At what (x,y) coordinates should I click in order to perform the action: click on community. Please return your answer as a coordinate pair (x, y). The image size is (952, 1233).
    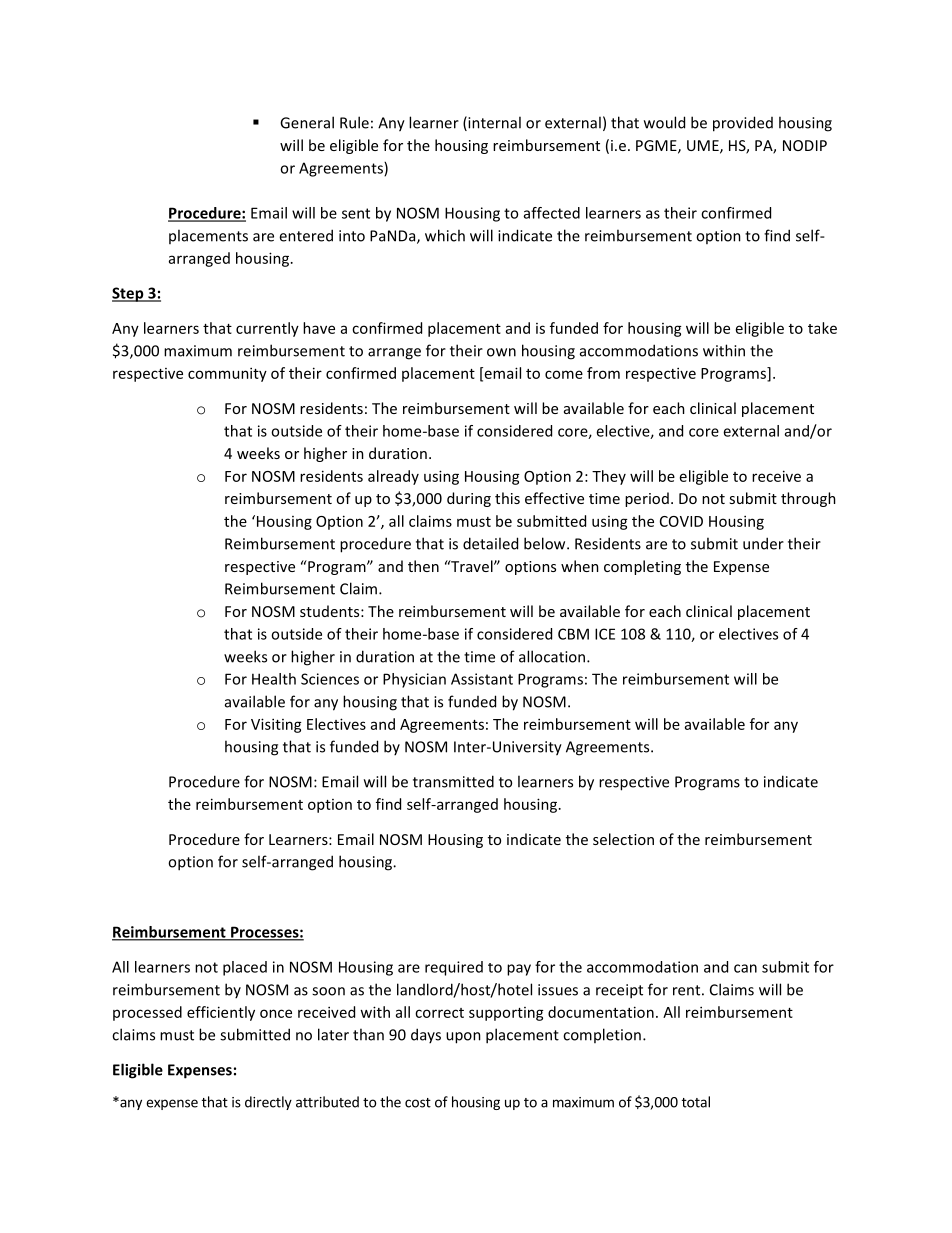
    Looking at the image, I should click on (227, 374).
